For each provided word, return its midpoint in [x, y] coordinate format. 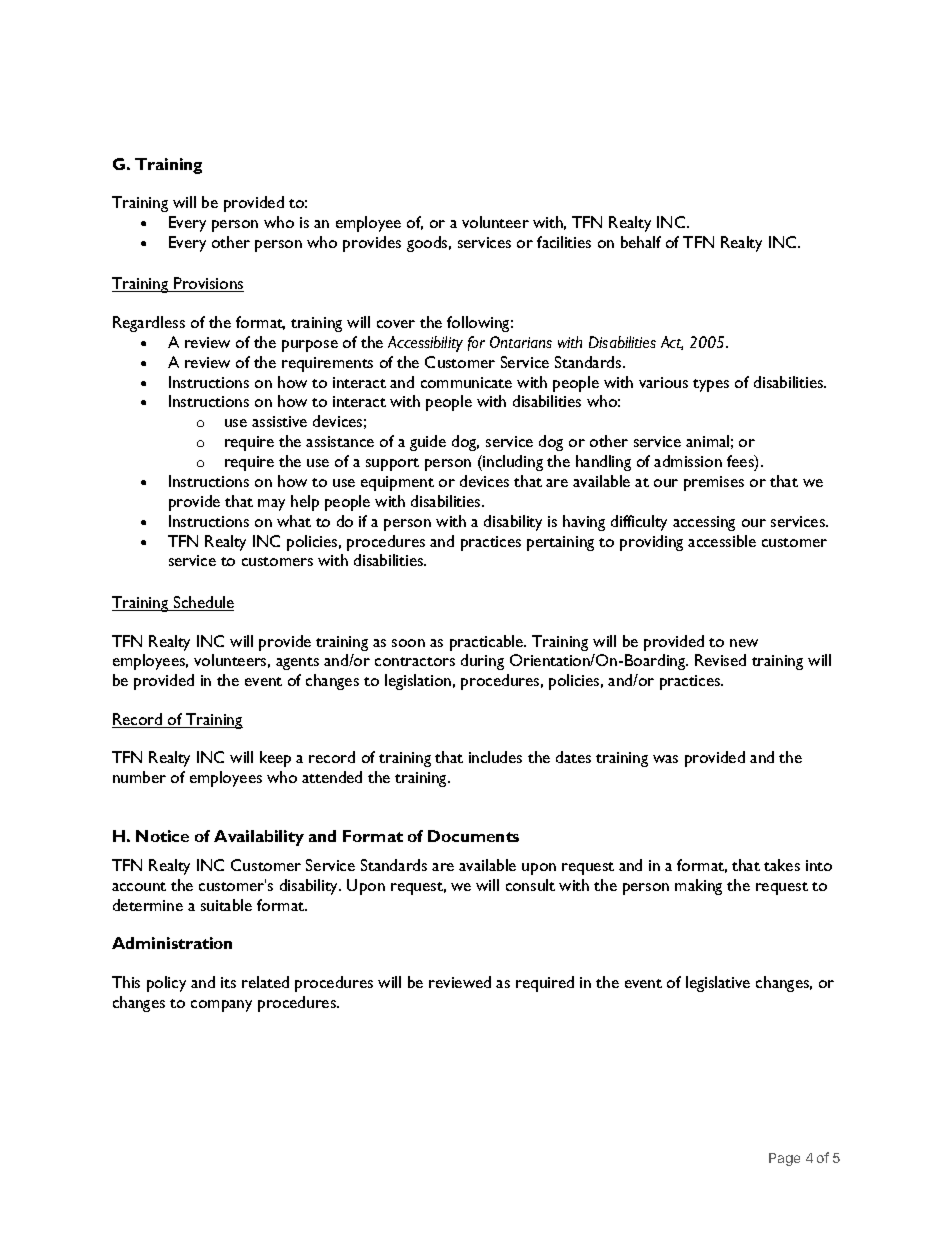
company [221, 1006]
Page [784, 1159]
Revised [720, 660]
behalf [641, 242]
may [271, 505]
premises [714, 483]
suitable [226, 905]
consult [530, 885]
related [265, 982]
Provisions [208, 284]
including [512, 463]
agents [297, 663]
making [698, 887]
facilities [564, 242]
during [482, 662]
